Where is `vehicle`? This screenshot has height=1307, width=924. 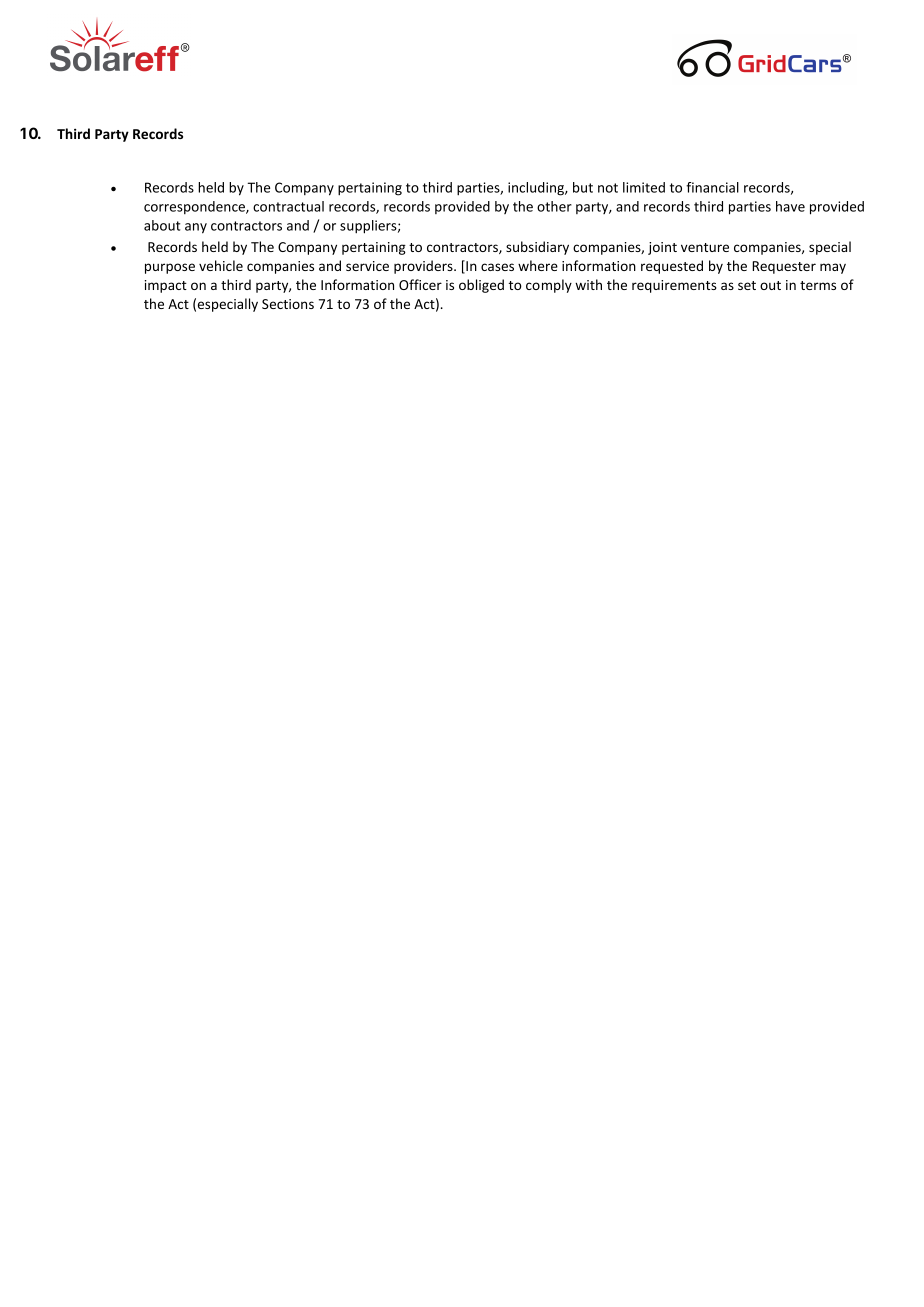 vehicle is located at coordinates (221, 265).
